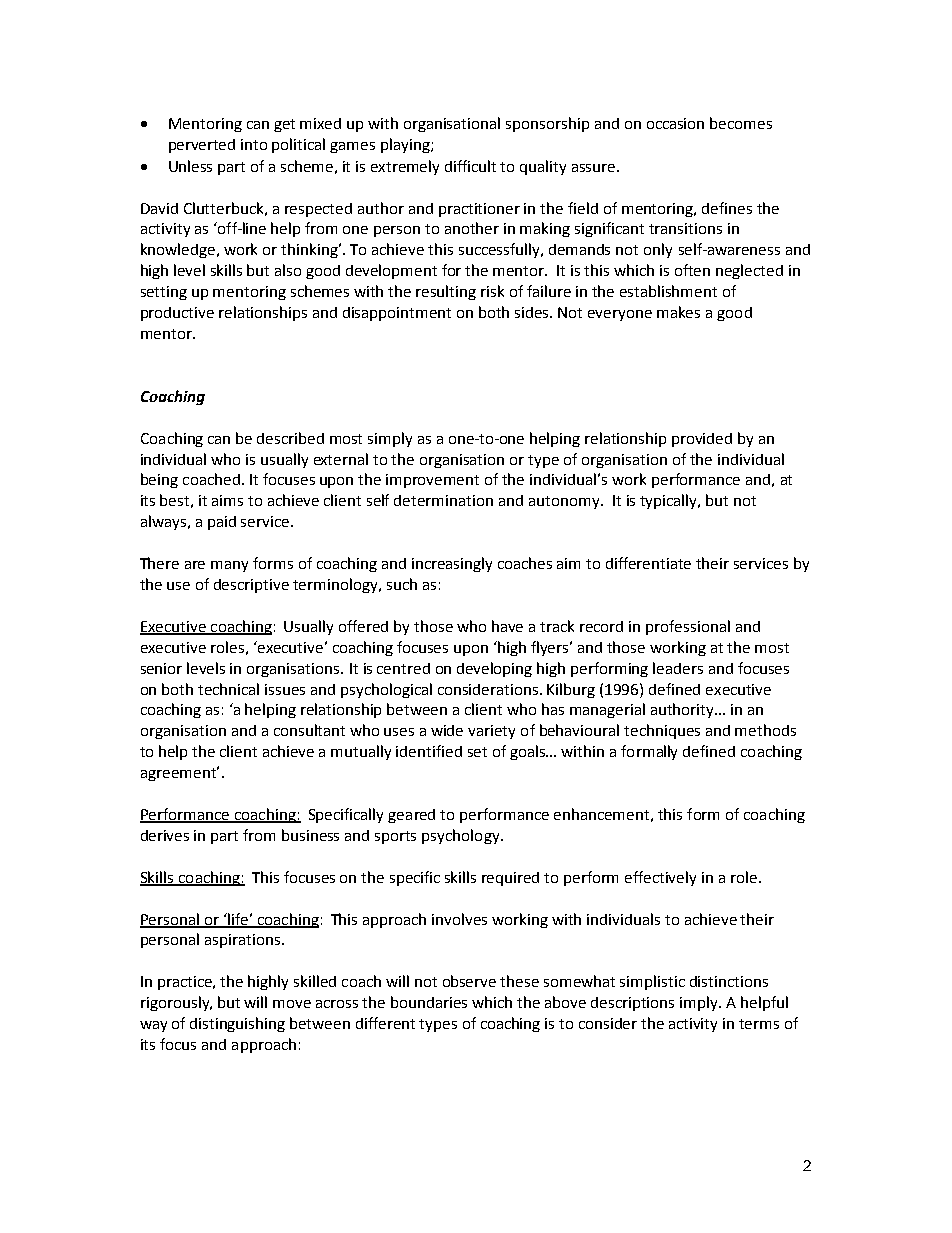 Image resolution: width=952 pixels, height=1233 pixels. I want to click on increasingly, so click(452, 564).
